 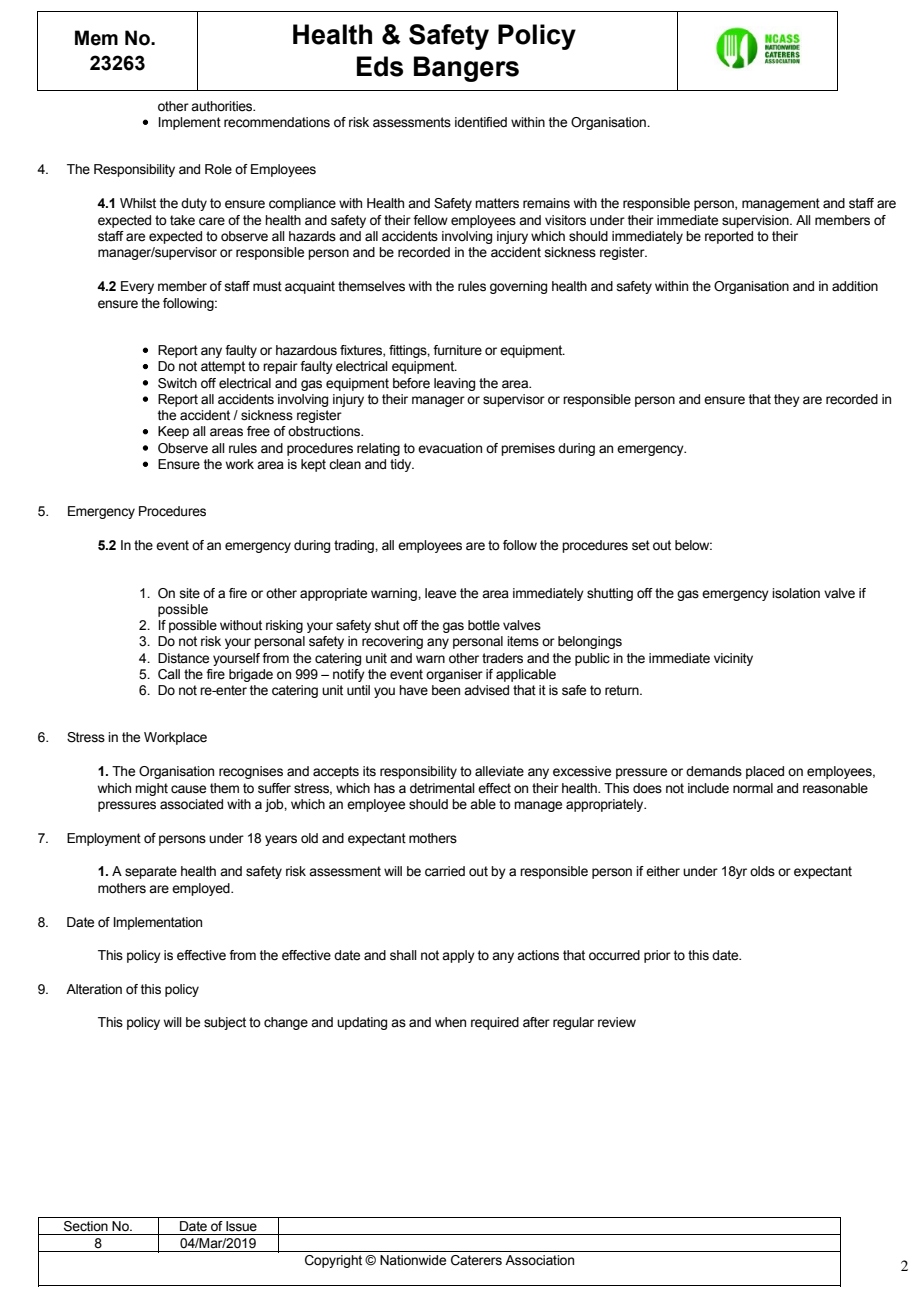 What do you see at coordinates (733, 659) in the screenshot?
I see `vicinity` at bounding box center [733, 659].
